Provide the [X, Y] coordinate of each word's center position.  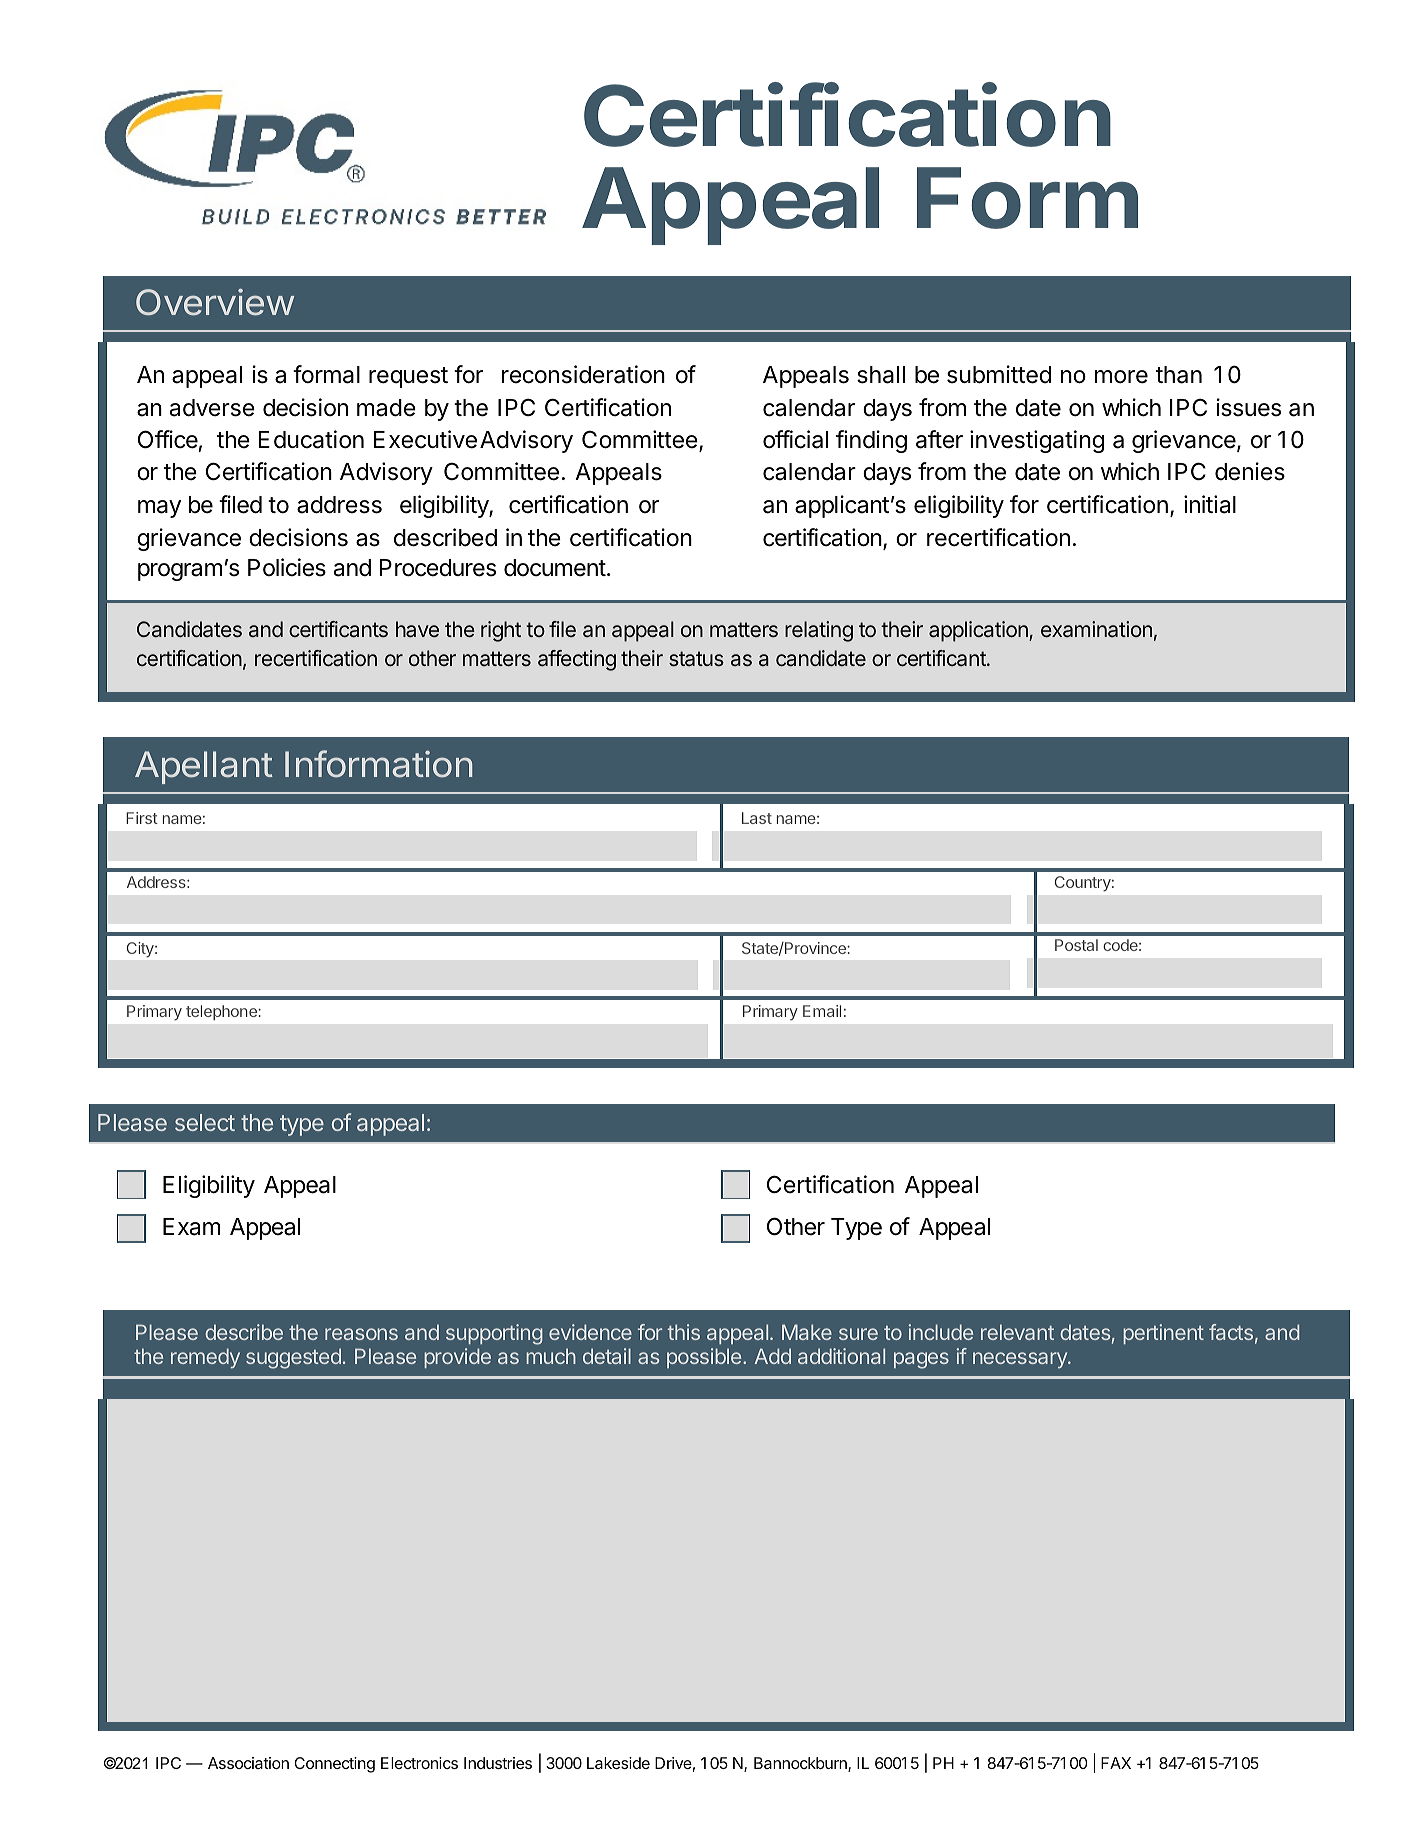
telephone [222, 1012]
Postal [1076, 945]
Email [822, 1011]
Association [248, 1763]
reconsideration [583, 374]
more [1121, 377]
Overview [215, 302]
